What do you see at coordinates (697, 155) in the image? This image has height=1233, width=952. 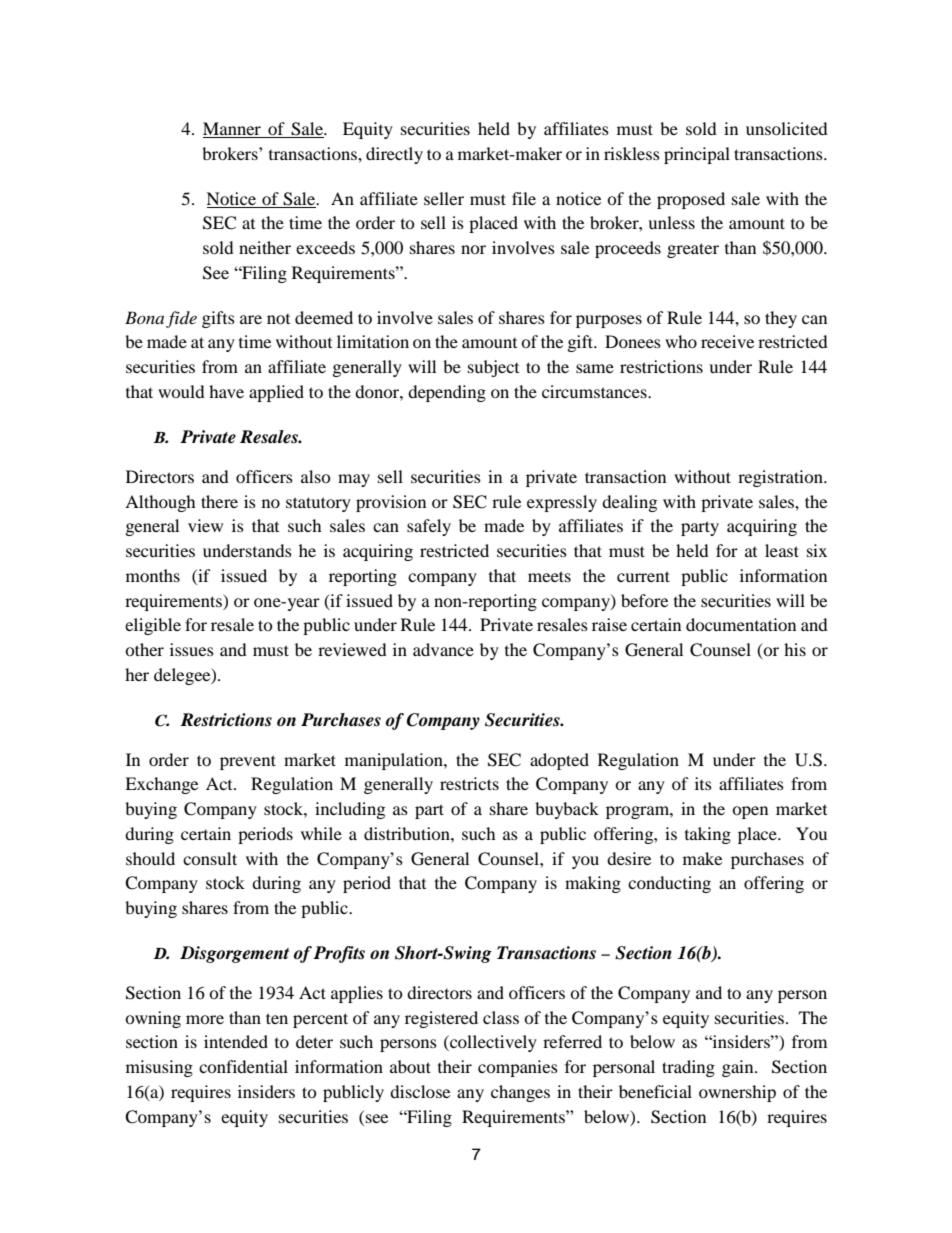 I see `principal` at bounding box center [697, 155].
